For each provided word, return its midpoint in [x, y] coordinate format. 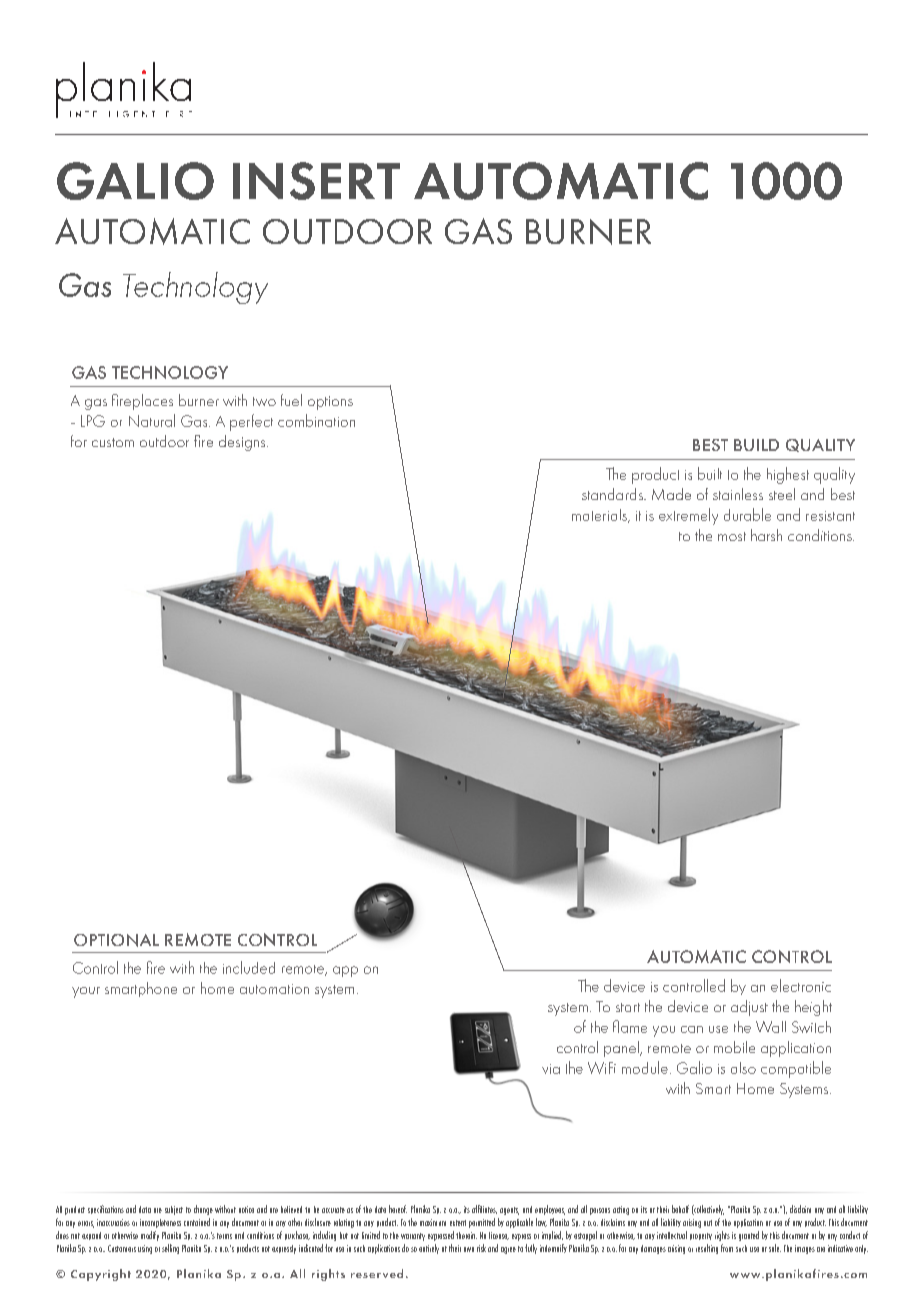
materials [600, 516]
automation [274, 989]
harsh [766, 535]
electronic [801, 985]
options [330, 403]
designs [243, 443]
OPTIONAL [116, 940]
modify [150, 1236]
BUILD [756, 445]
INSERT [316, 181]
